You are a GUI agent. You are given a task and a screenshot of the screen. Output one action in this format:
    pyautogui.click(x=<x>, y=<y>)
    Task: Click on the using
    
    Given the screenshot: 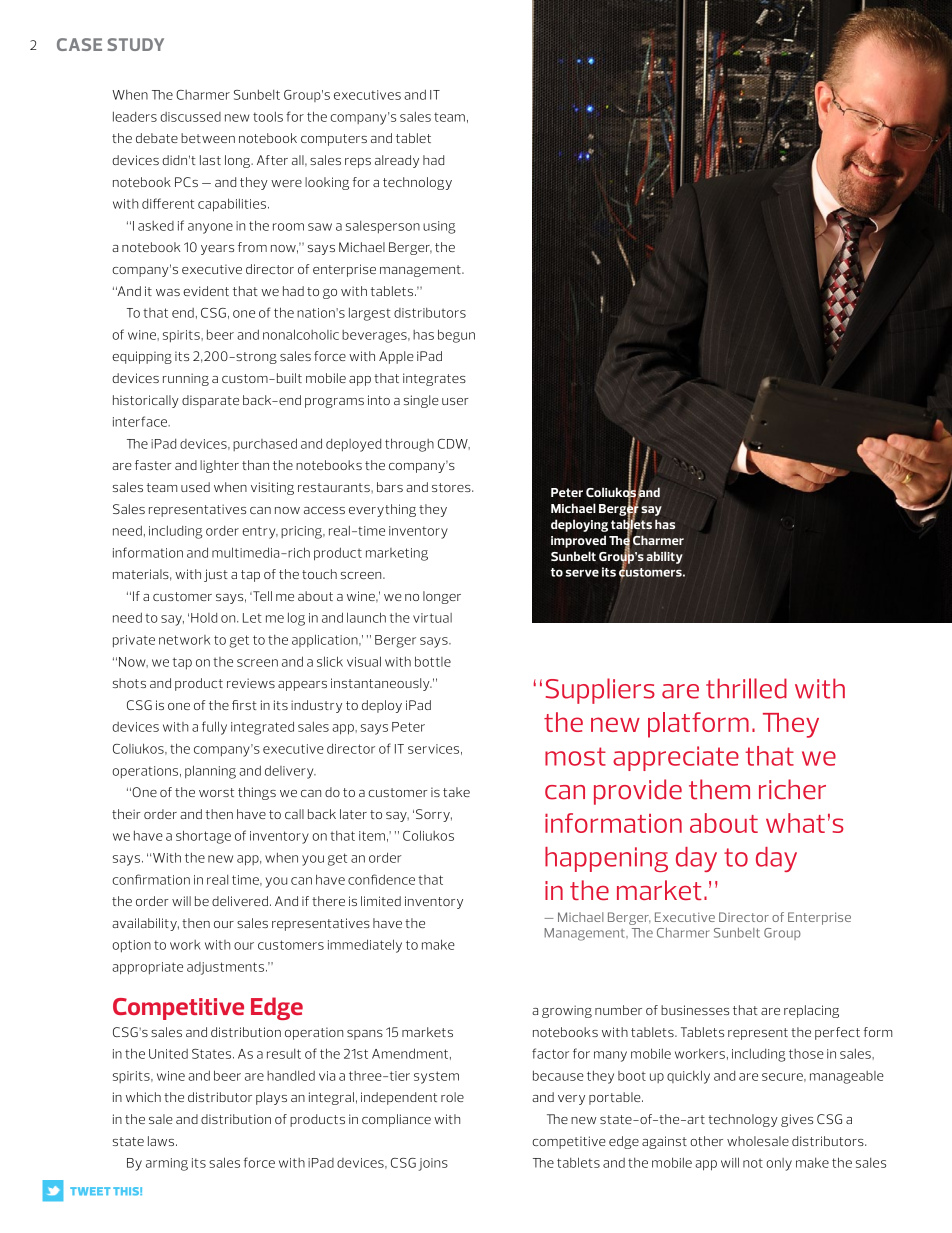 What is the action you would take?
    pyautogui.click(x=439, y=227)
